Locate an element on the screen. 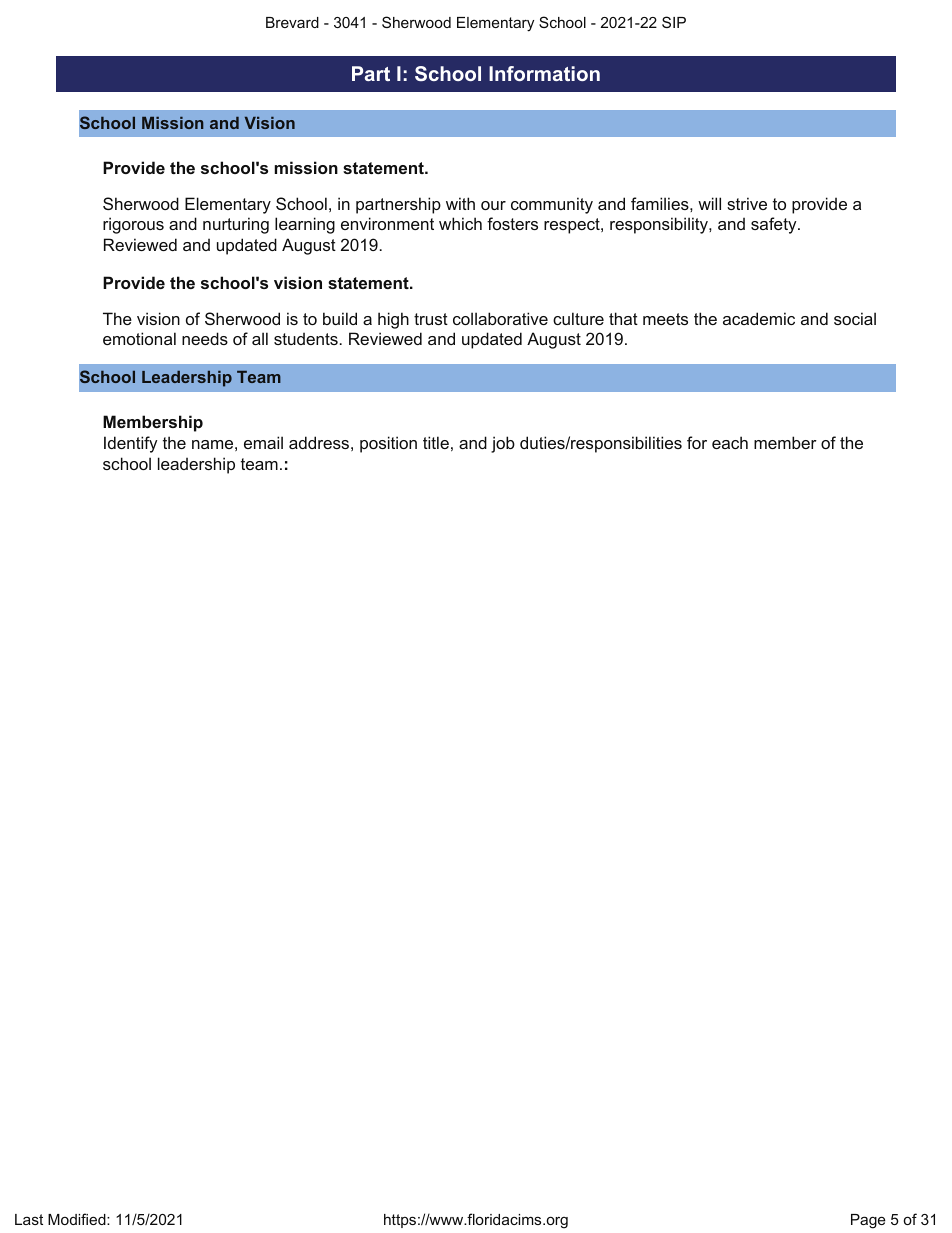 The height and width of the screenshot is (1233, 952). Information is located at coordinates (544, 73).
